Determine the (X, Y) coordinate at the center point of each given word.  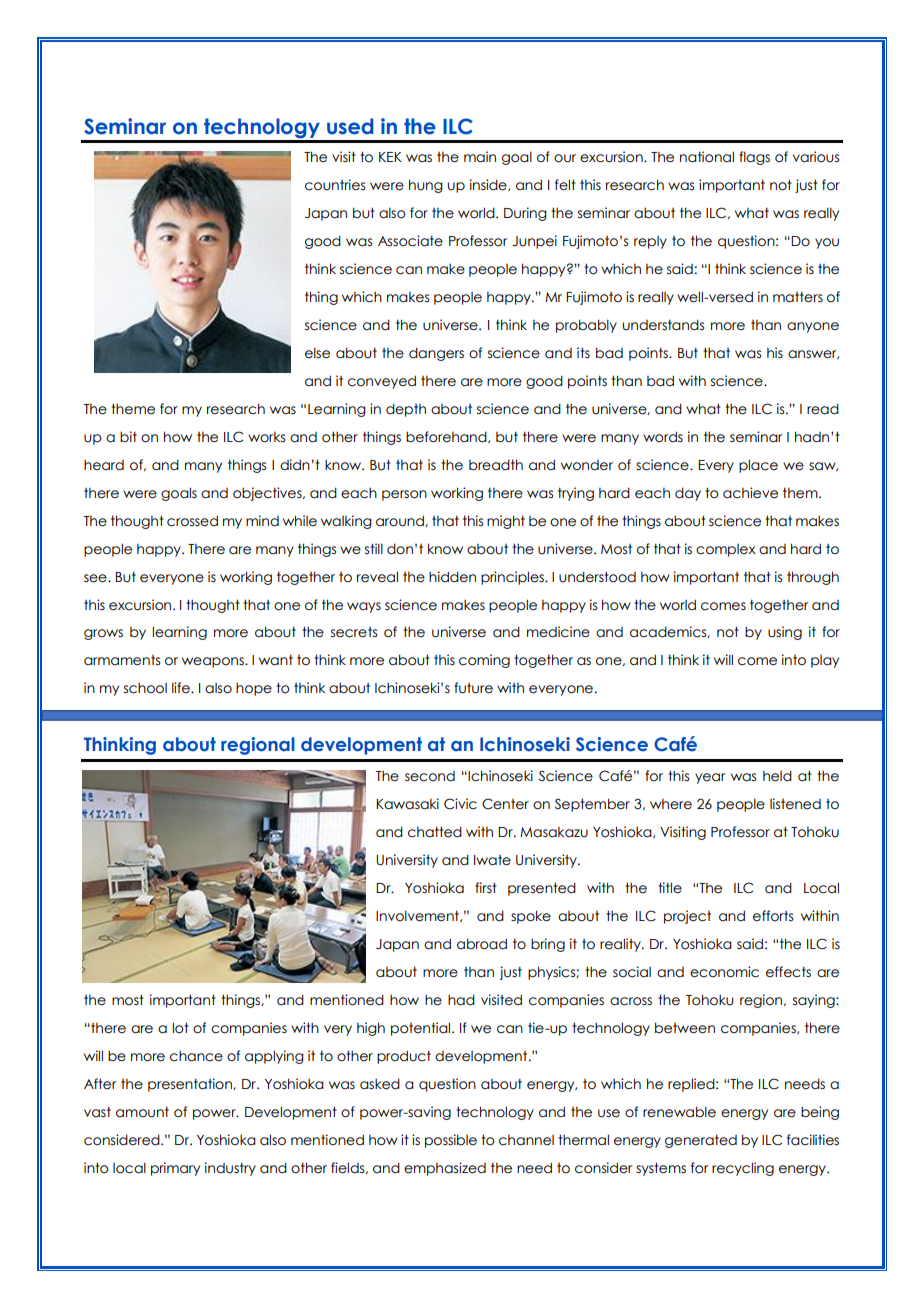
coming (484, 661)
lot (180, 1028)
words (663, 437)
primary (175, 1169)
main (480, 157)
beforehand (447, 437)
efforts (773, 916)
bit (128, 437)
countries (335, 185)
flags (754, 158)
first (486, 887)
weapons (214, 662)
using (785, 633)
